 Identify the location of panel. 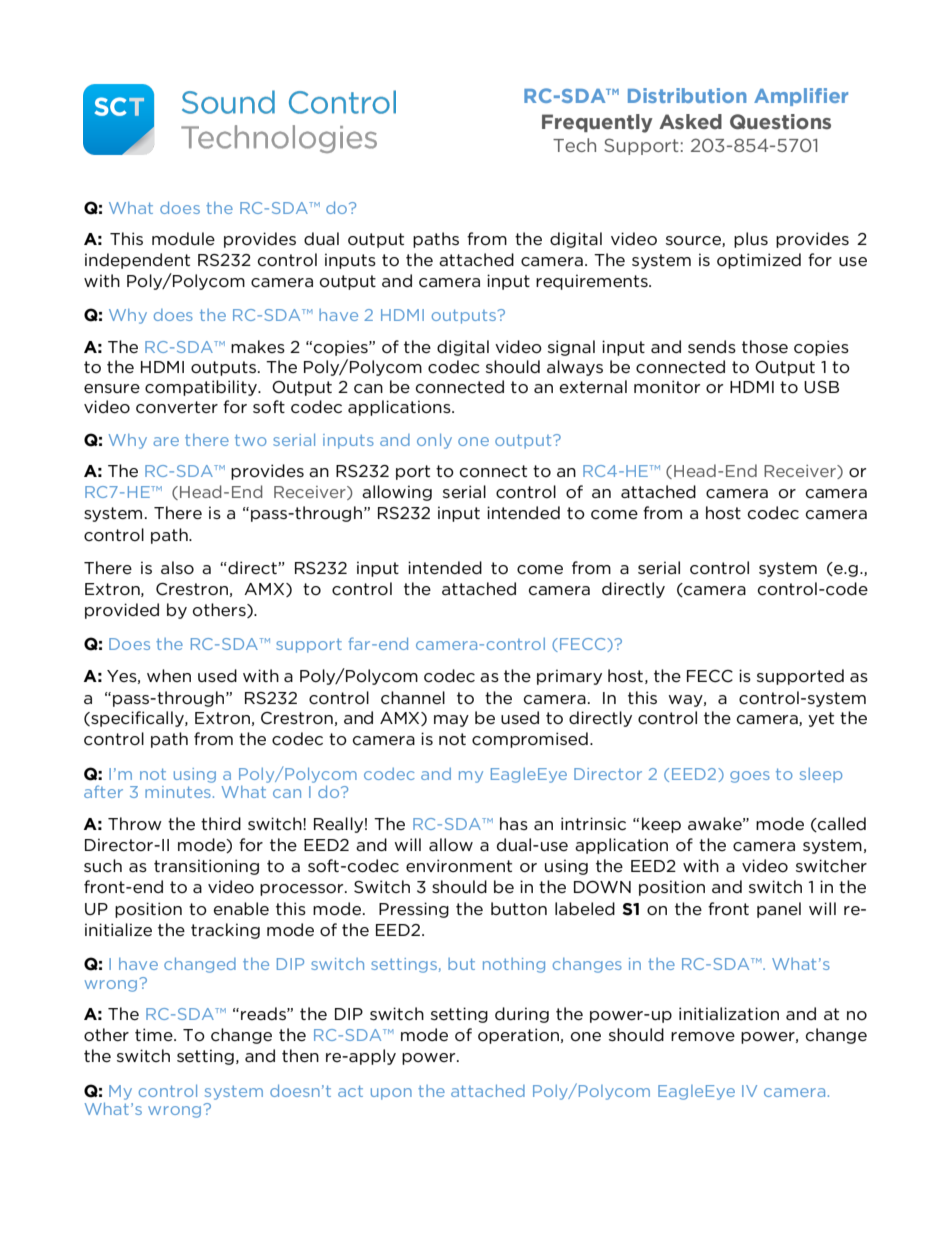
(779, 910).
